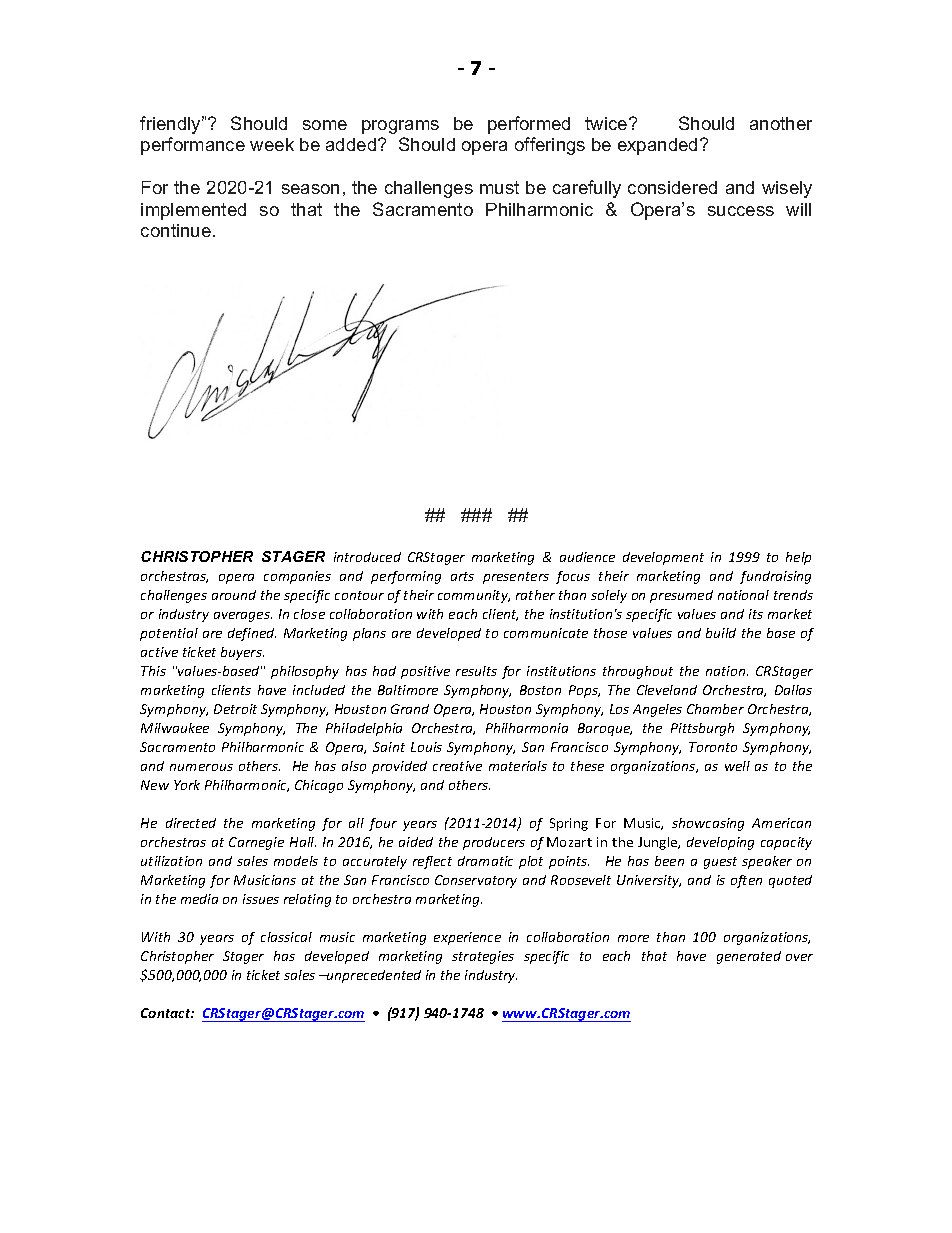 The height and width of the screenshot is (1233, 952). What do you see at coordinates (483, 957) in the screenshot?
I see `strategies` at bounding box center [483, 957].
